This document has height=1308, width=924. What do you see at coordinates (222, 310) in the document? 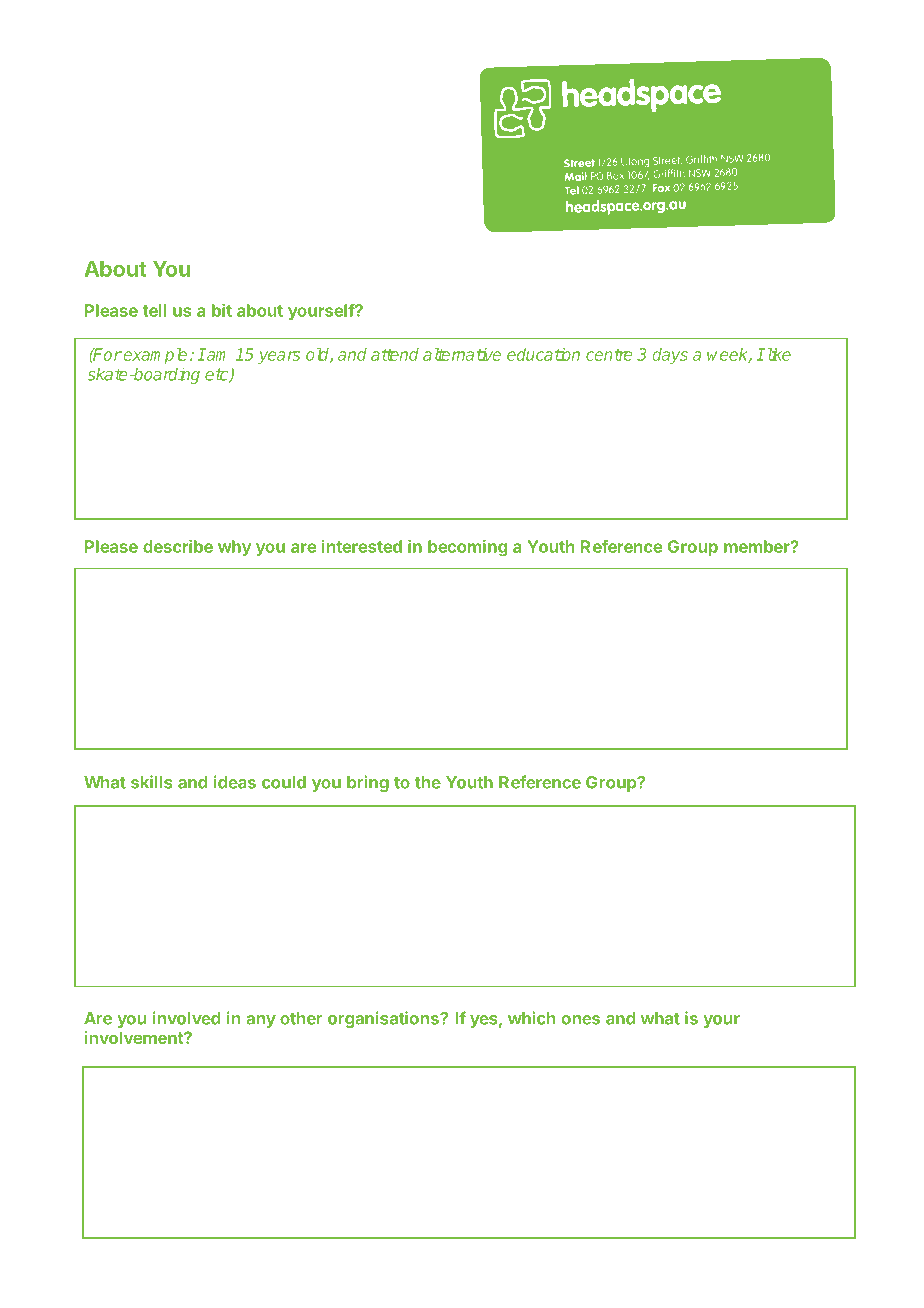
I see `bit` at bounding box center [222, 310].
